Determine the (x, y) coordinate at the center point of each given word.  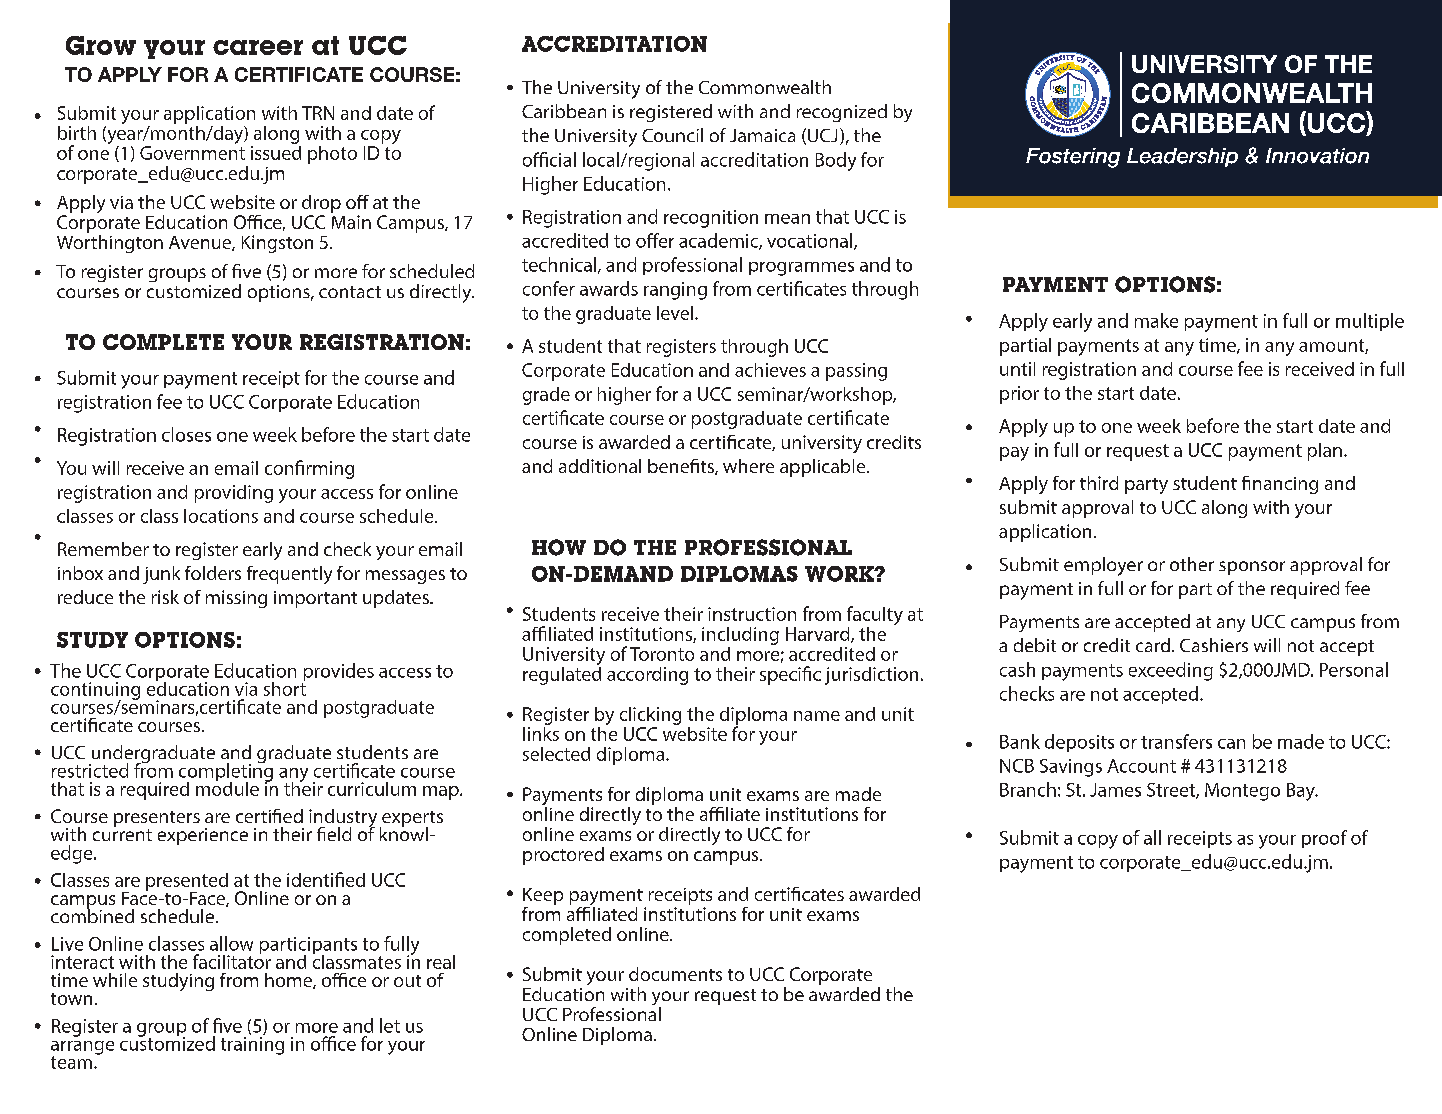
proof (1324, 839)
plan (1325, 452)
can (1231, 744)
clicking (650, 716)
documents (675, 974)
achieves (770, 370)
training (252, 1046)
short (285, 687)
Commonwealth (765, 87)
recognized (842, 113)
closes (186, 434)
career (258, 47)
